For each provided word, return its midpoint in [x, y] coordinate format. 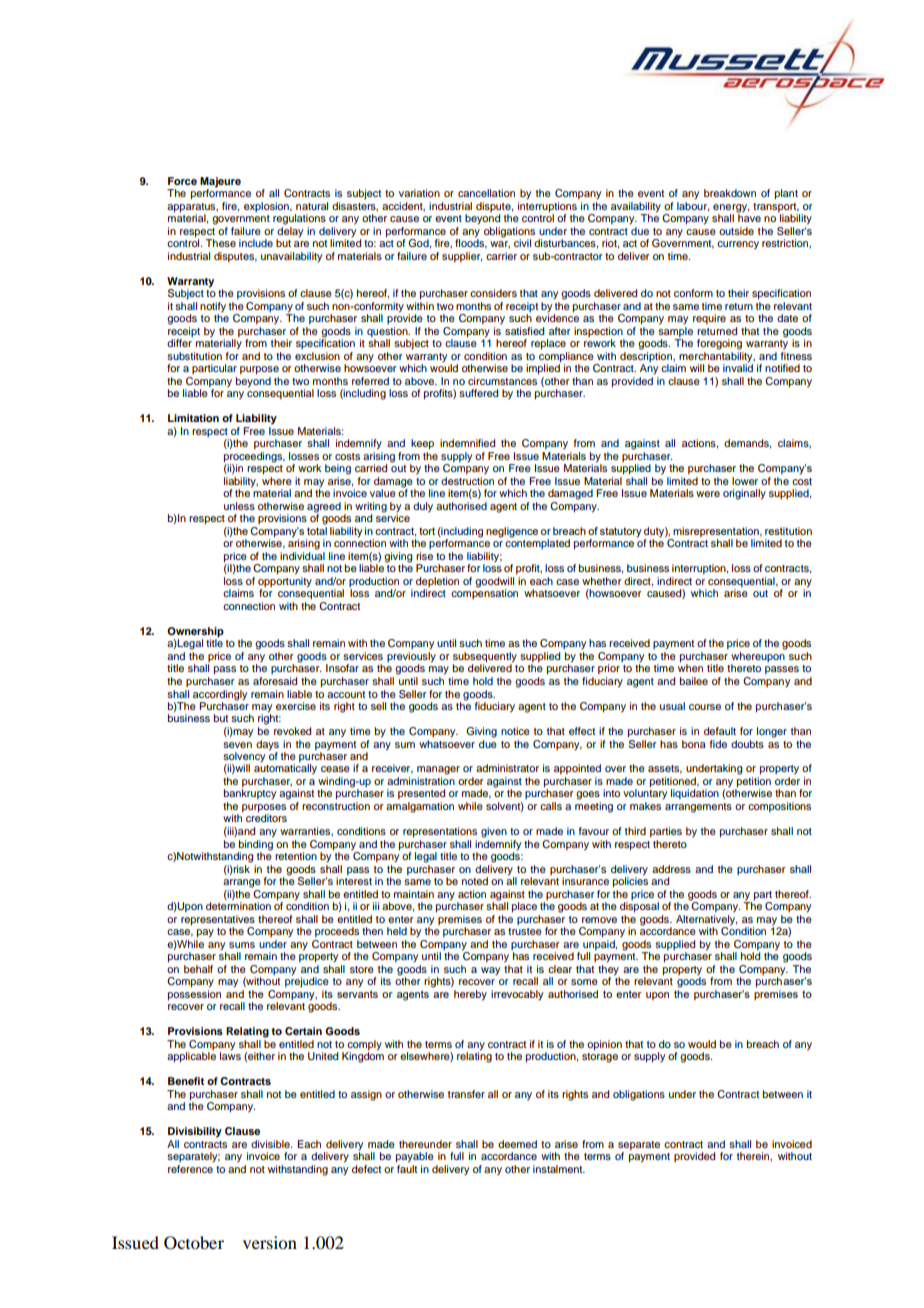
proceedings [254, 458]
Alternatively [706, 919]
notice [515, 731]
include [256, 243]
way [490, 971]
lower [745, 481]
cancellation [486, 193]
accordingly [220, 695]
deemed [517, 1144]
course [705, 707]
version [270, 1242]
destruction [467, 481]
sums [242, 945]
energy [731, 209]
